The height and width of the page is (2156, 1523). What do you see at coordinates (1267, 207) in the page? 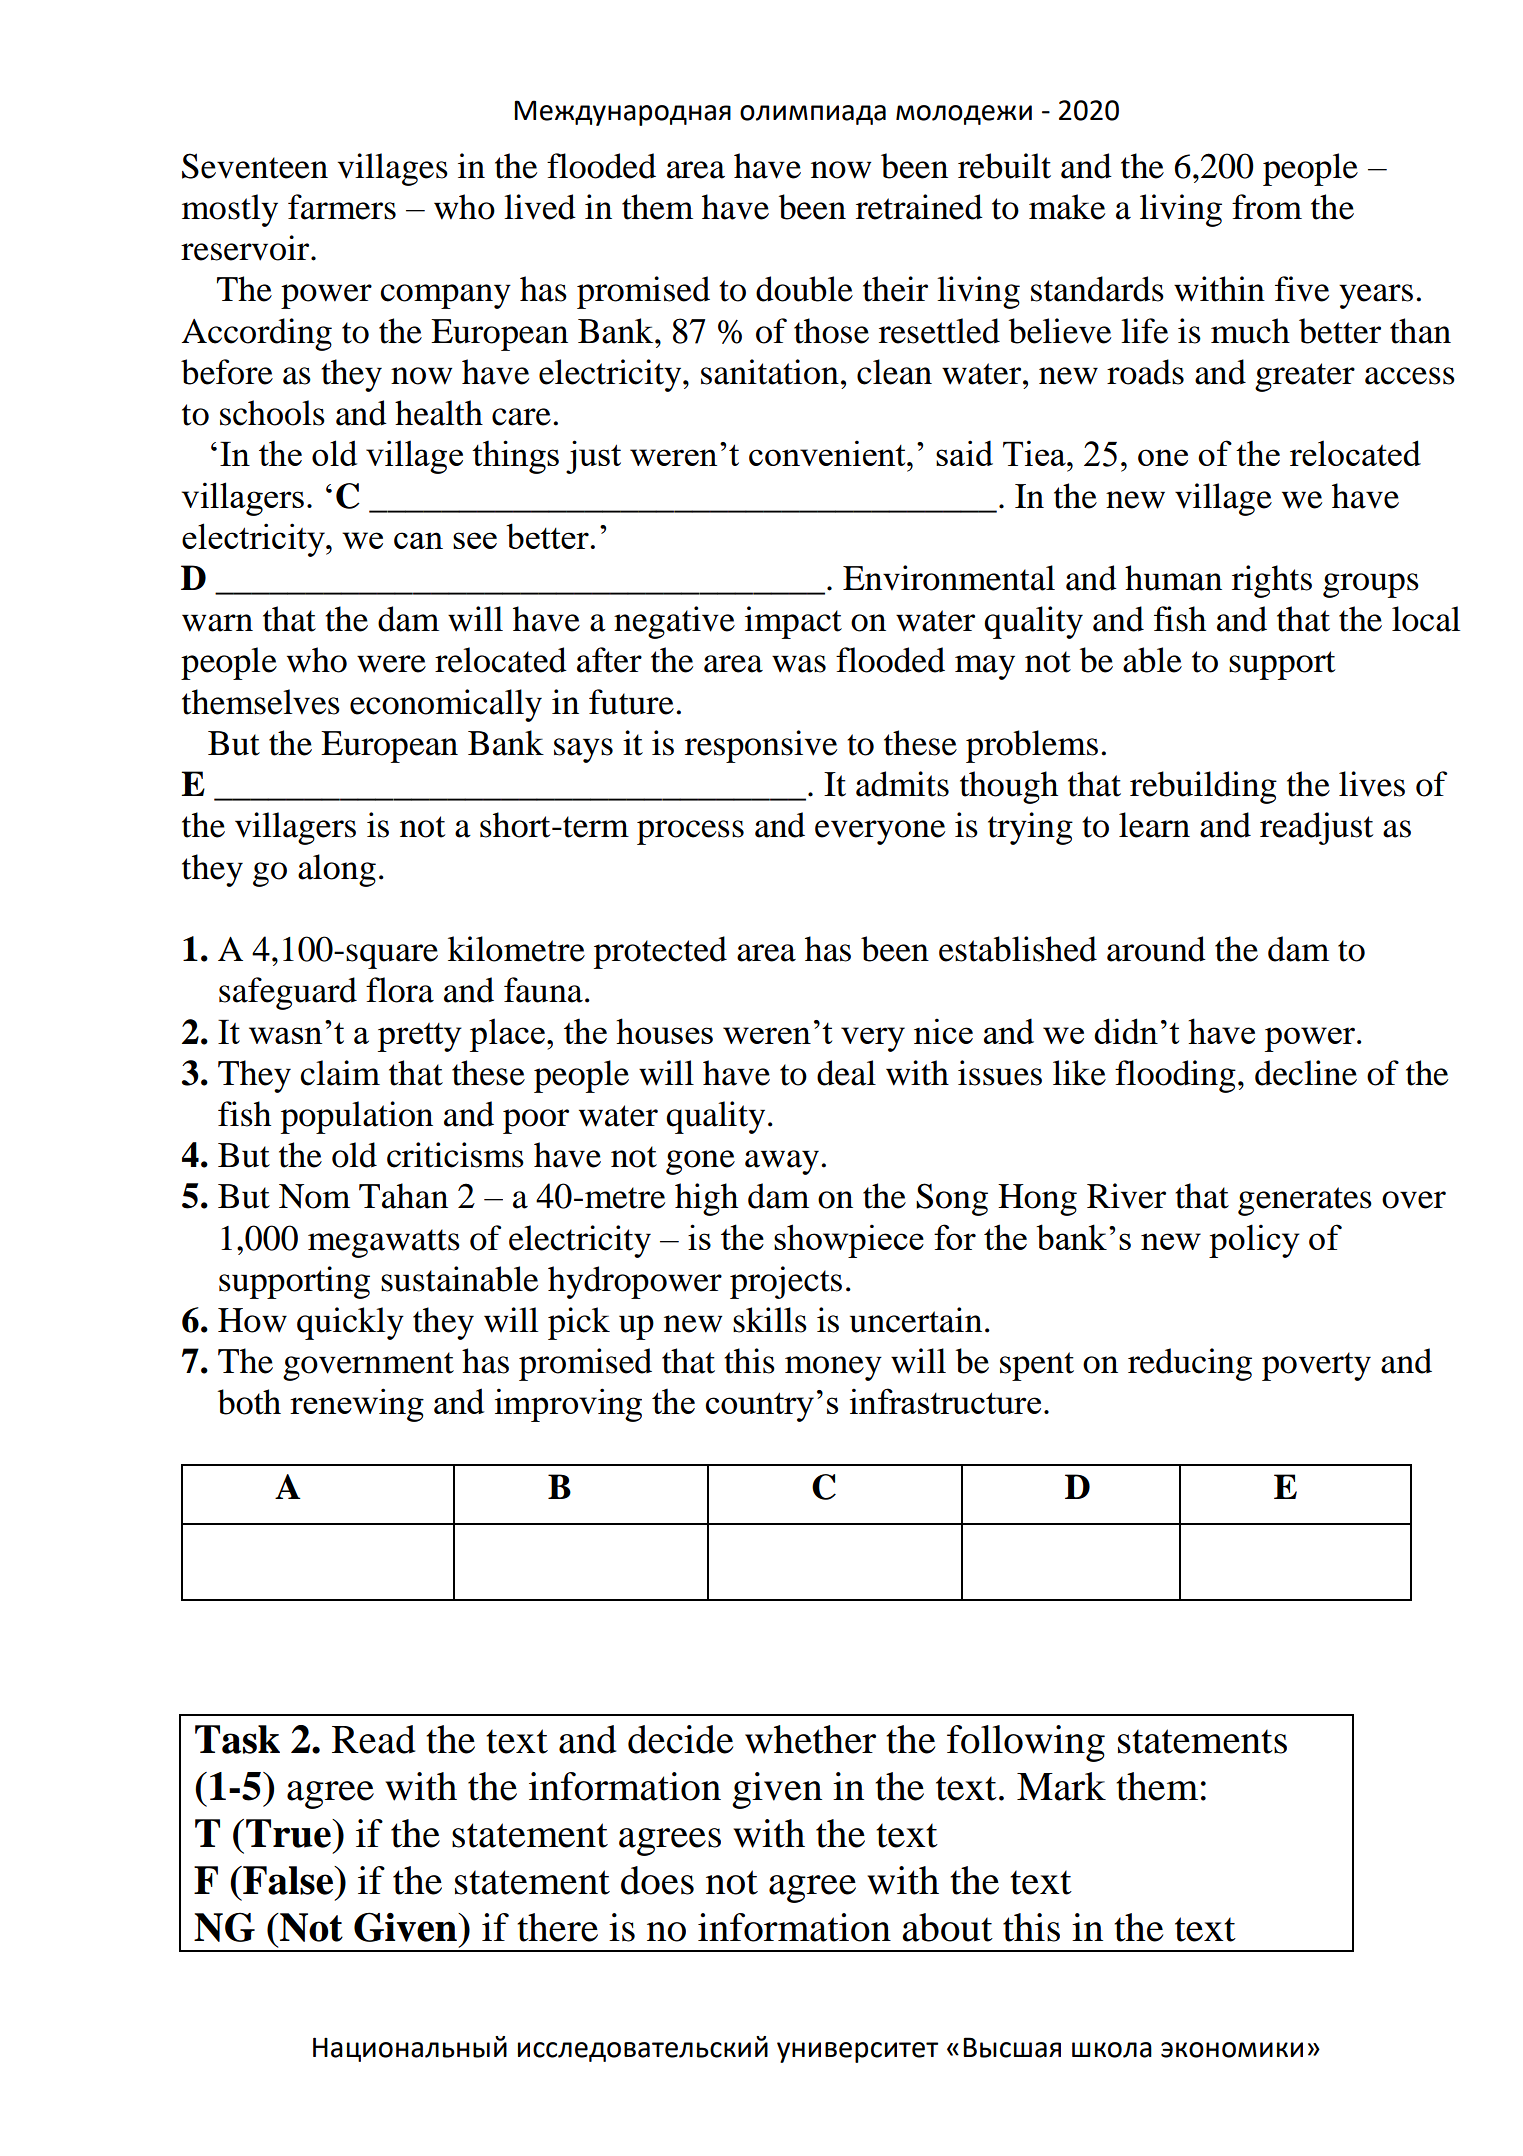
I see `from` at bounding box center [1267, 207].
